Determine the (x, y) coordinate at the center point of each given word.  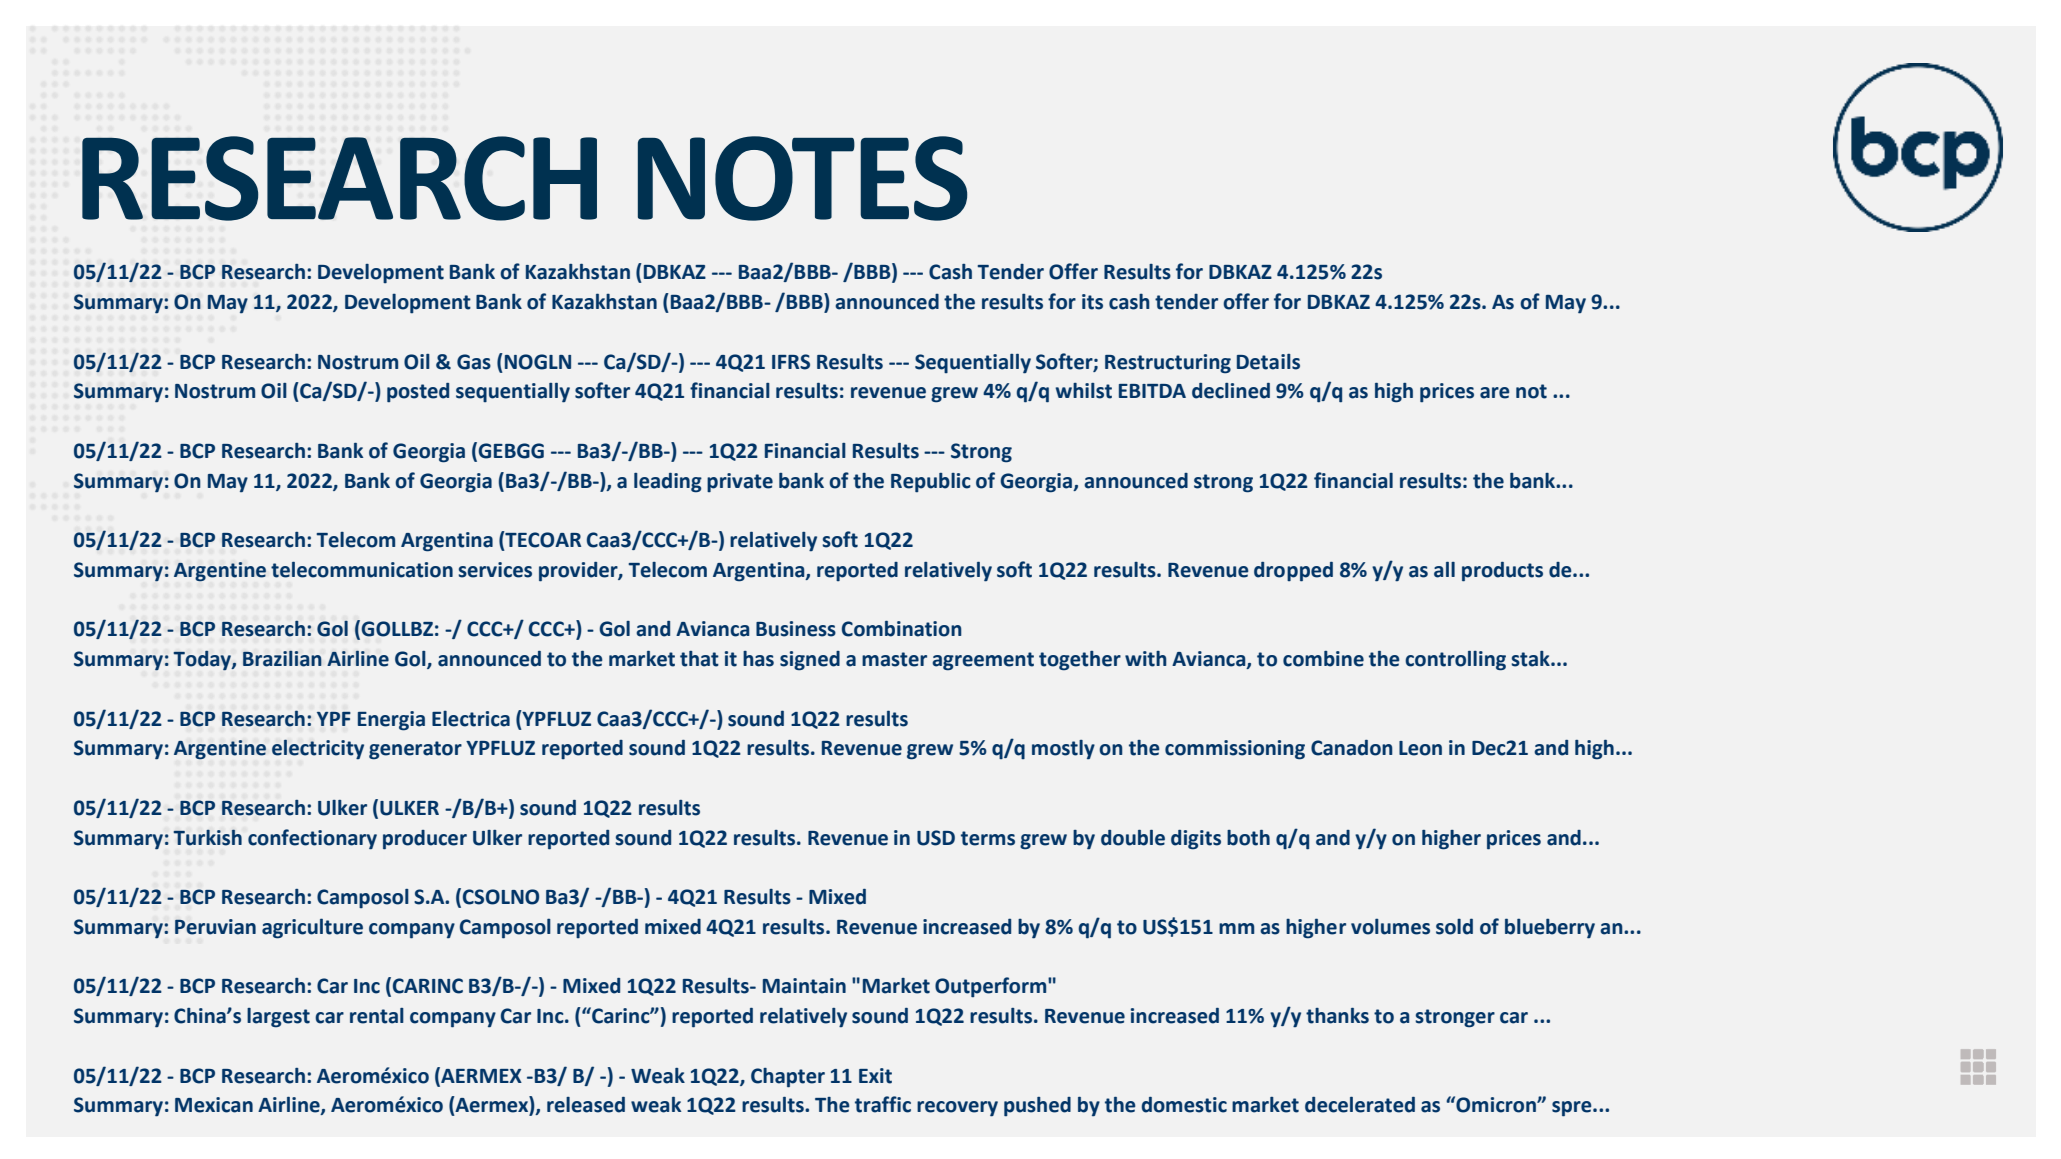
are (1495, 393)
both (1248, 838)
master (894, 659)
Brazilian (282, 658)
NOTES (802, 178)
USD (936, 838)
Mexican (214, 1105)
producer (425, 840)
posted (418, 393)
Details (1268, 362)
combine (1323, 659)
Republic (931, 483)
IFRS (791, 362)
